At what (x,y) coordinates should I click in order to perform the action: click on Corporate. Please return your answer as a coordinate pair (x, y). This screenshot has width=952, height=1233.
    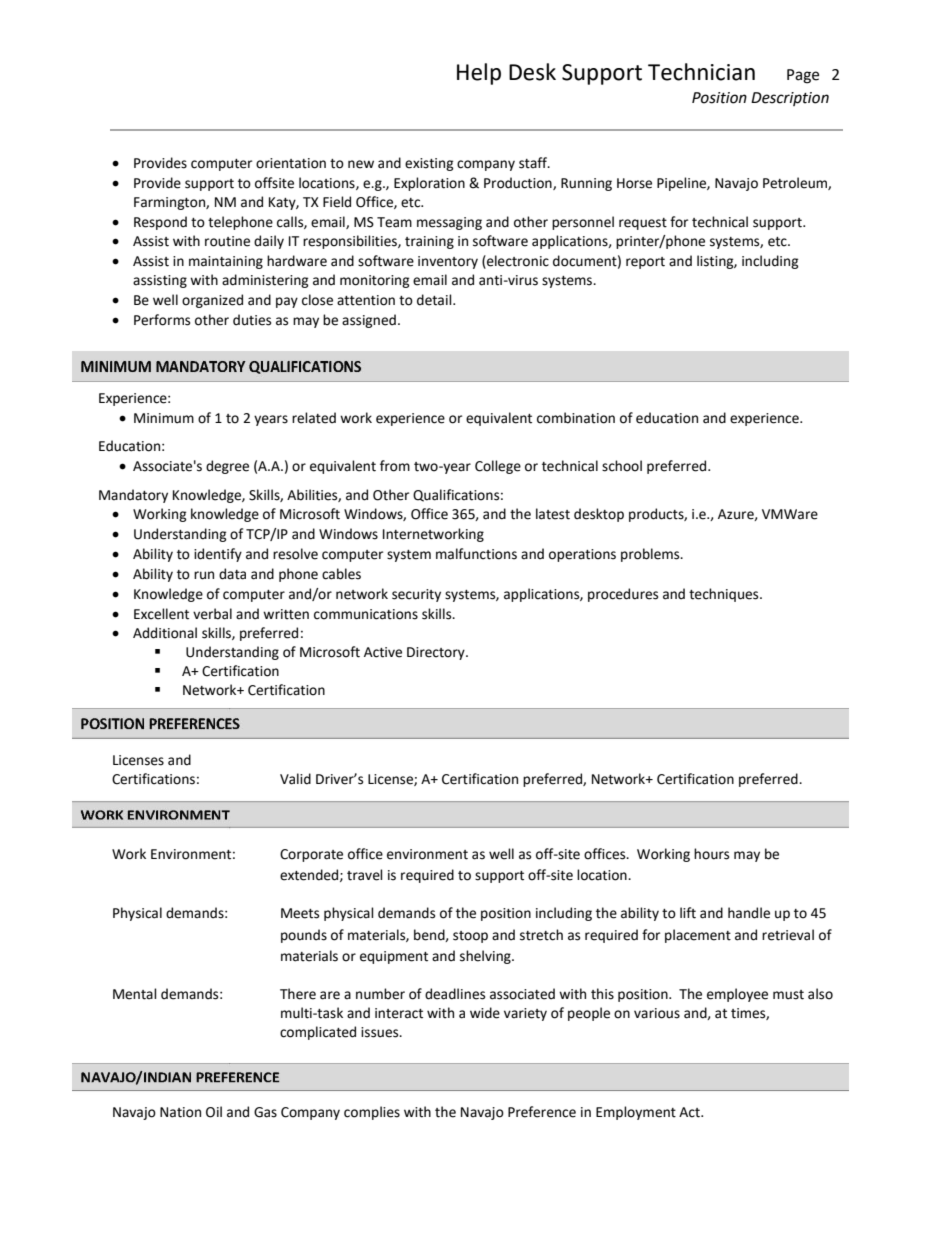
    Looking at the image, I should click on (311, 855).
